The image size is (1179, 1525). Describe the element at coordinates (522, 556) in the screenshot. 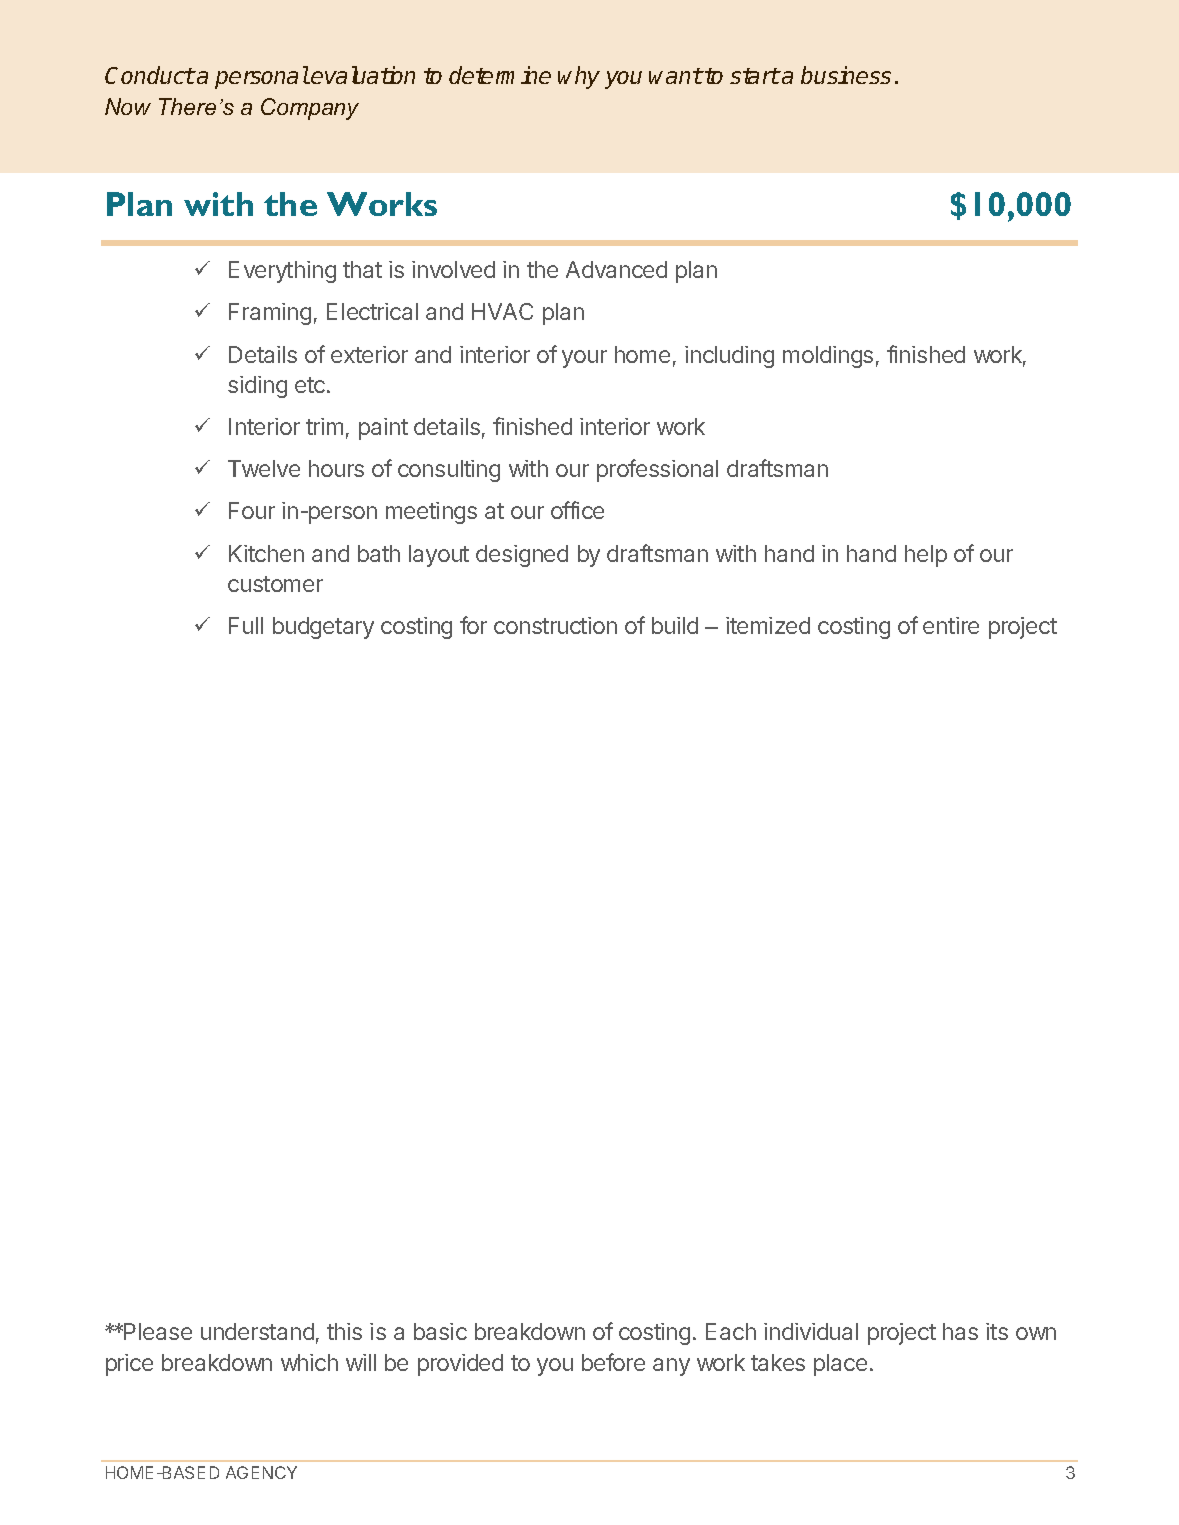

I see `designed` at that location.
